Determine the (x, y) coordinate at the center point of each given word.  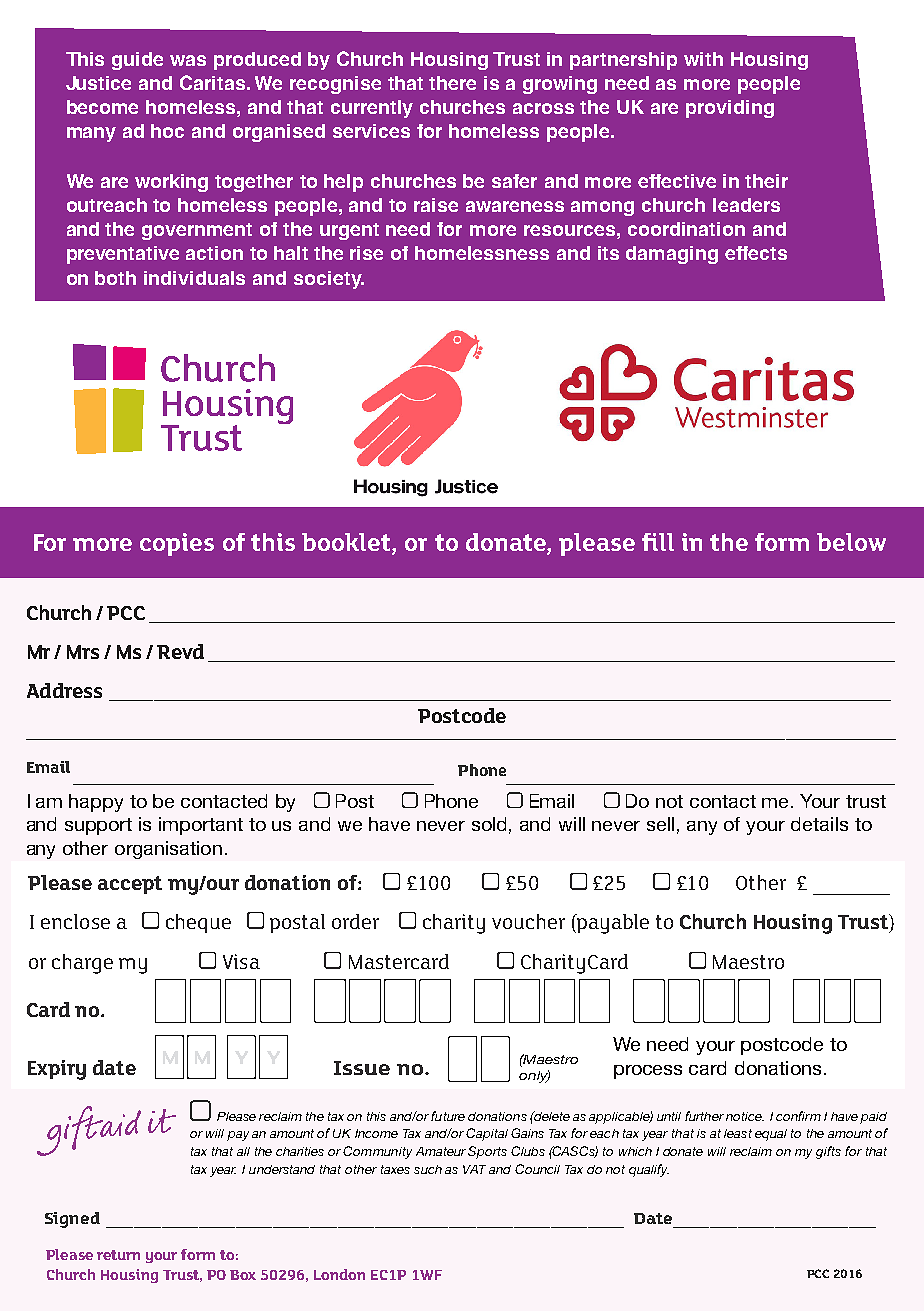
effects (756, 253)
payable (612, 924)
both (115, 278)
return (118, 1255)
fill (658, 542)
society (329, 280)
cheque (198, 923)
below (851, 542)
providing (730, 109)
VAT (474, 1169)
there (452, 83)
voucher (528, 921)
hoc (167, 131)
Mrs (83, 652)
